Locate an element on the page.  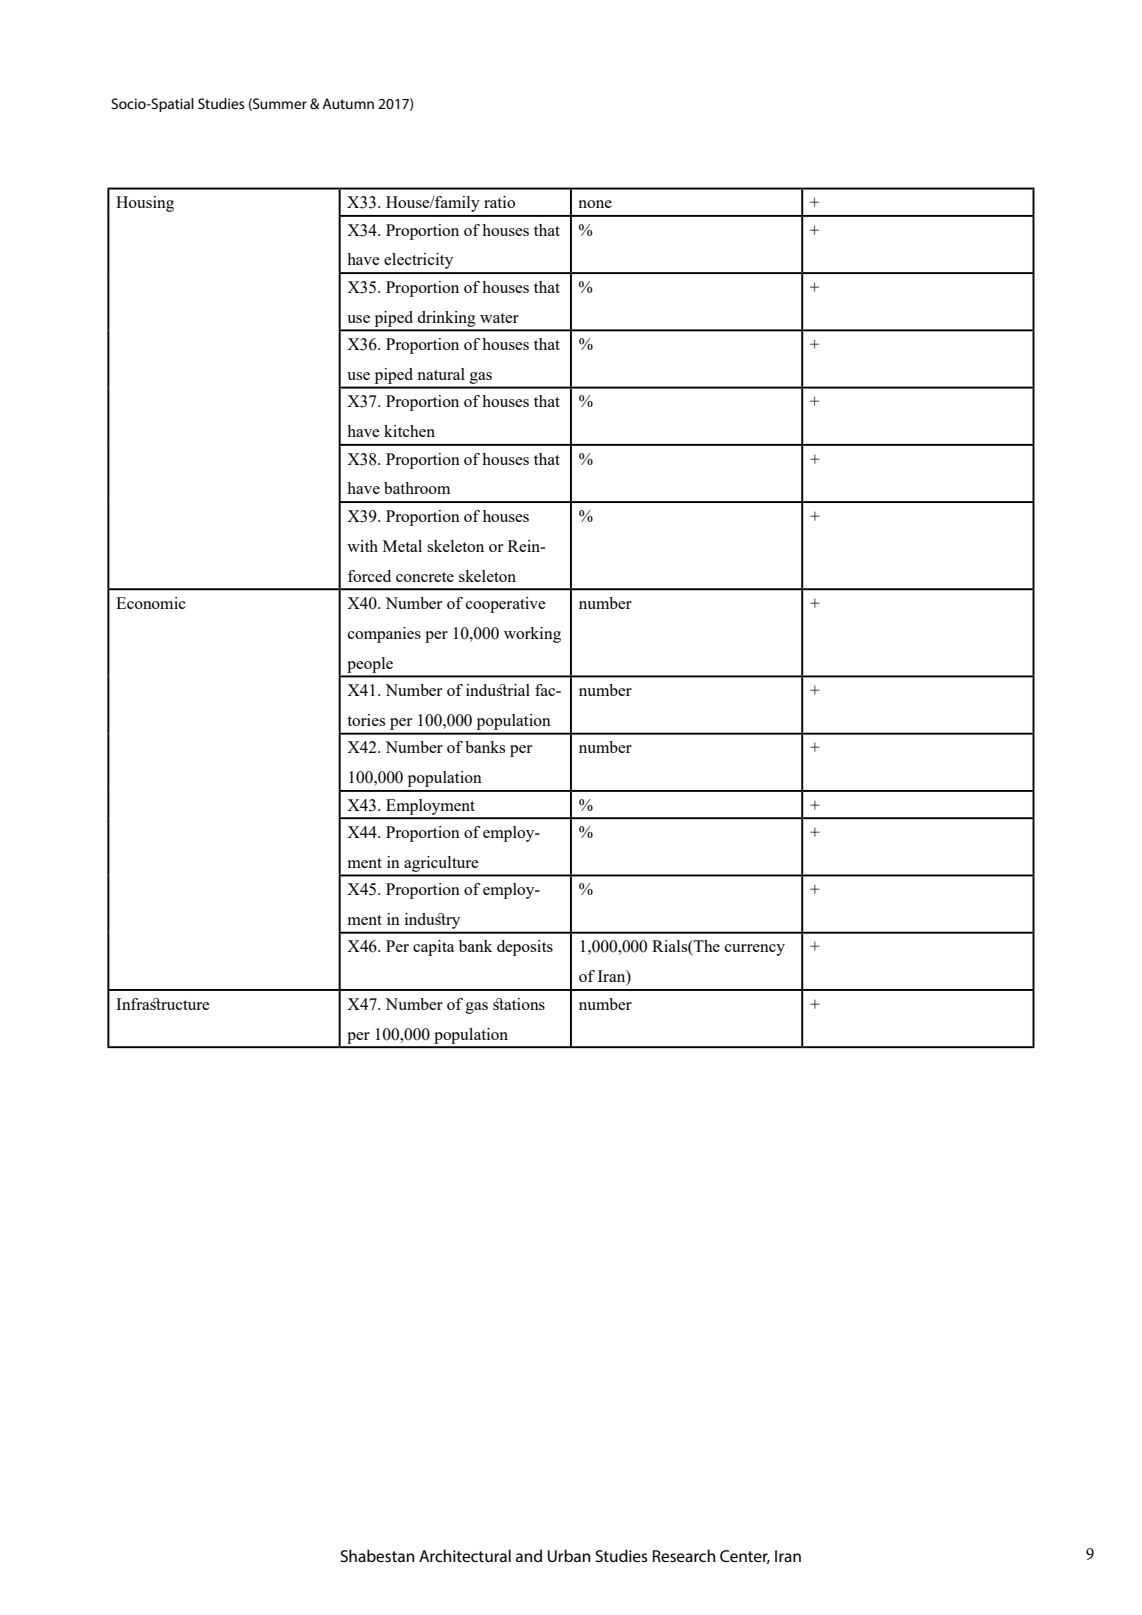
Housing is located at coordinates (145, 204).
